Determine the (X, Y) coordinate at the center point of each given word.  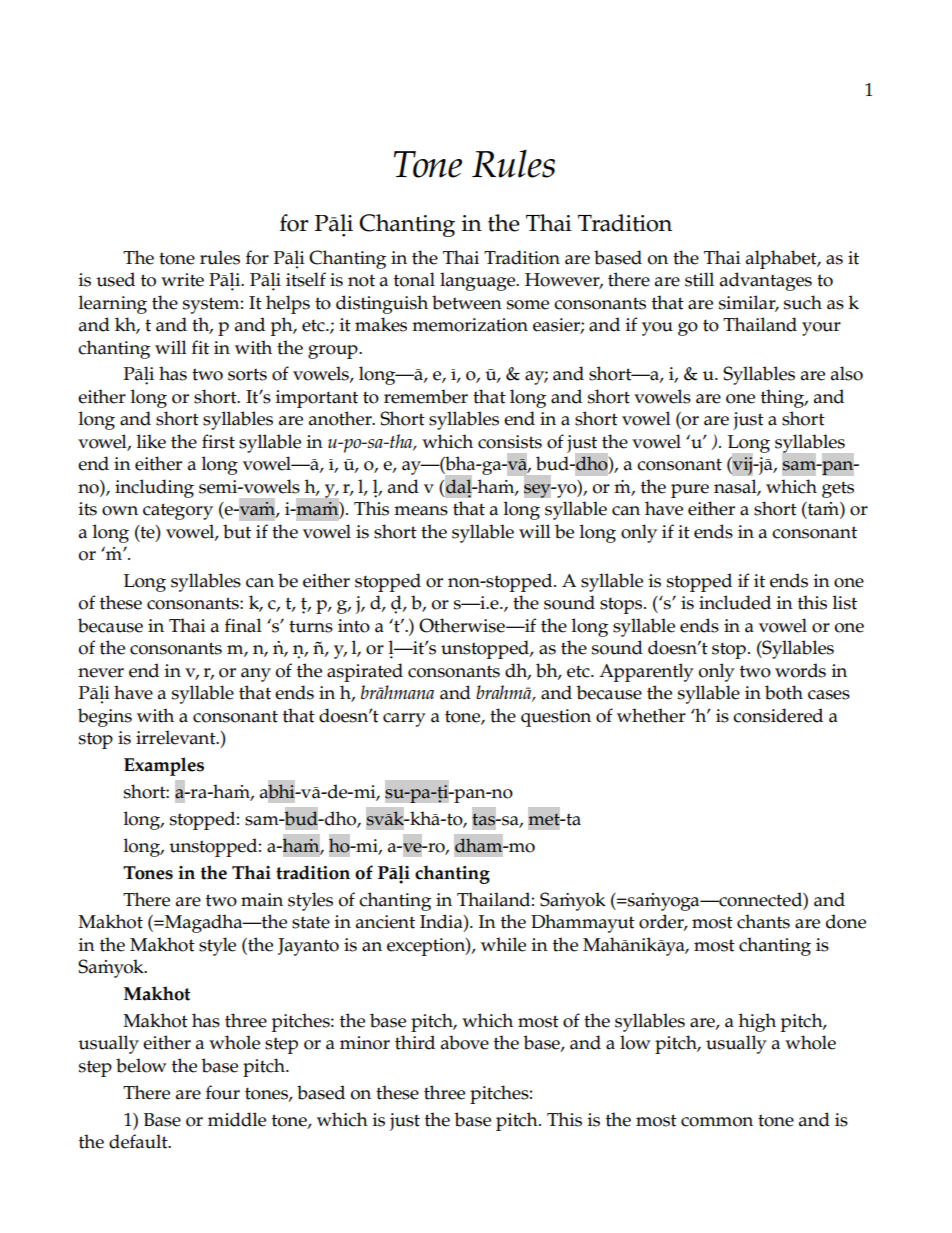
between (467, 302)
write (182, 280)
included (735, 602)
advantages (766, 281)
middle (237, 1119)
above (465, 1042)
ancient (385, 922)
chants (763, 921)
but (237, 531)
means (421, 511)
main (262, 900)
